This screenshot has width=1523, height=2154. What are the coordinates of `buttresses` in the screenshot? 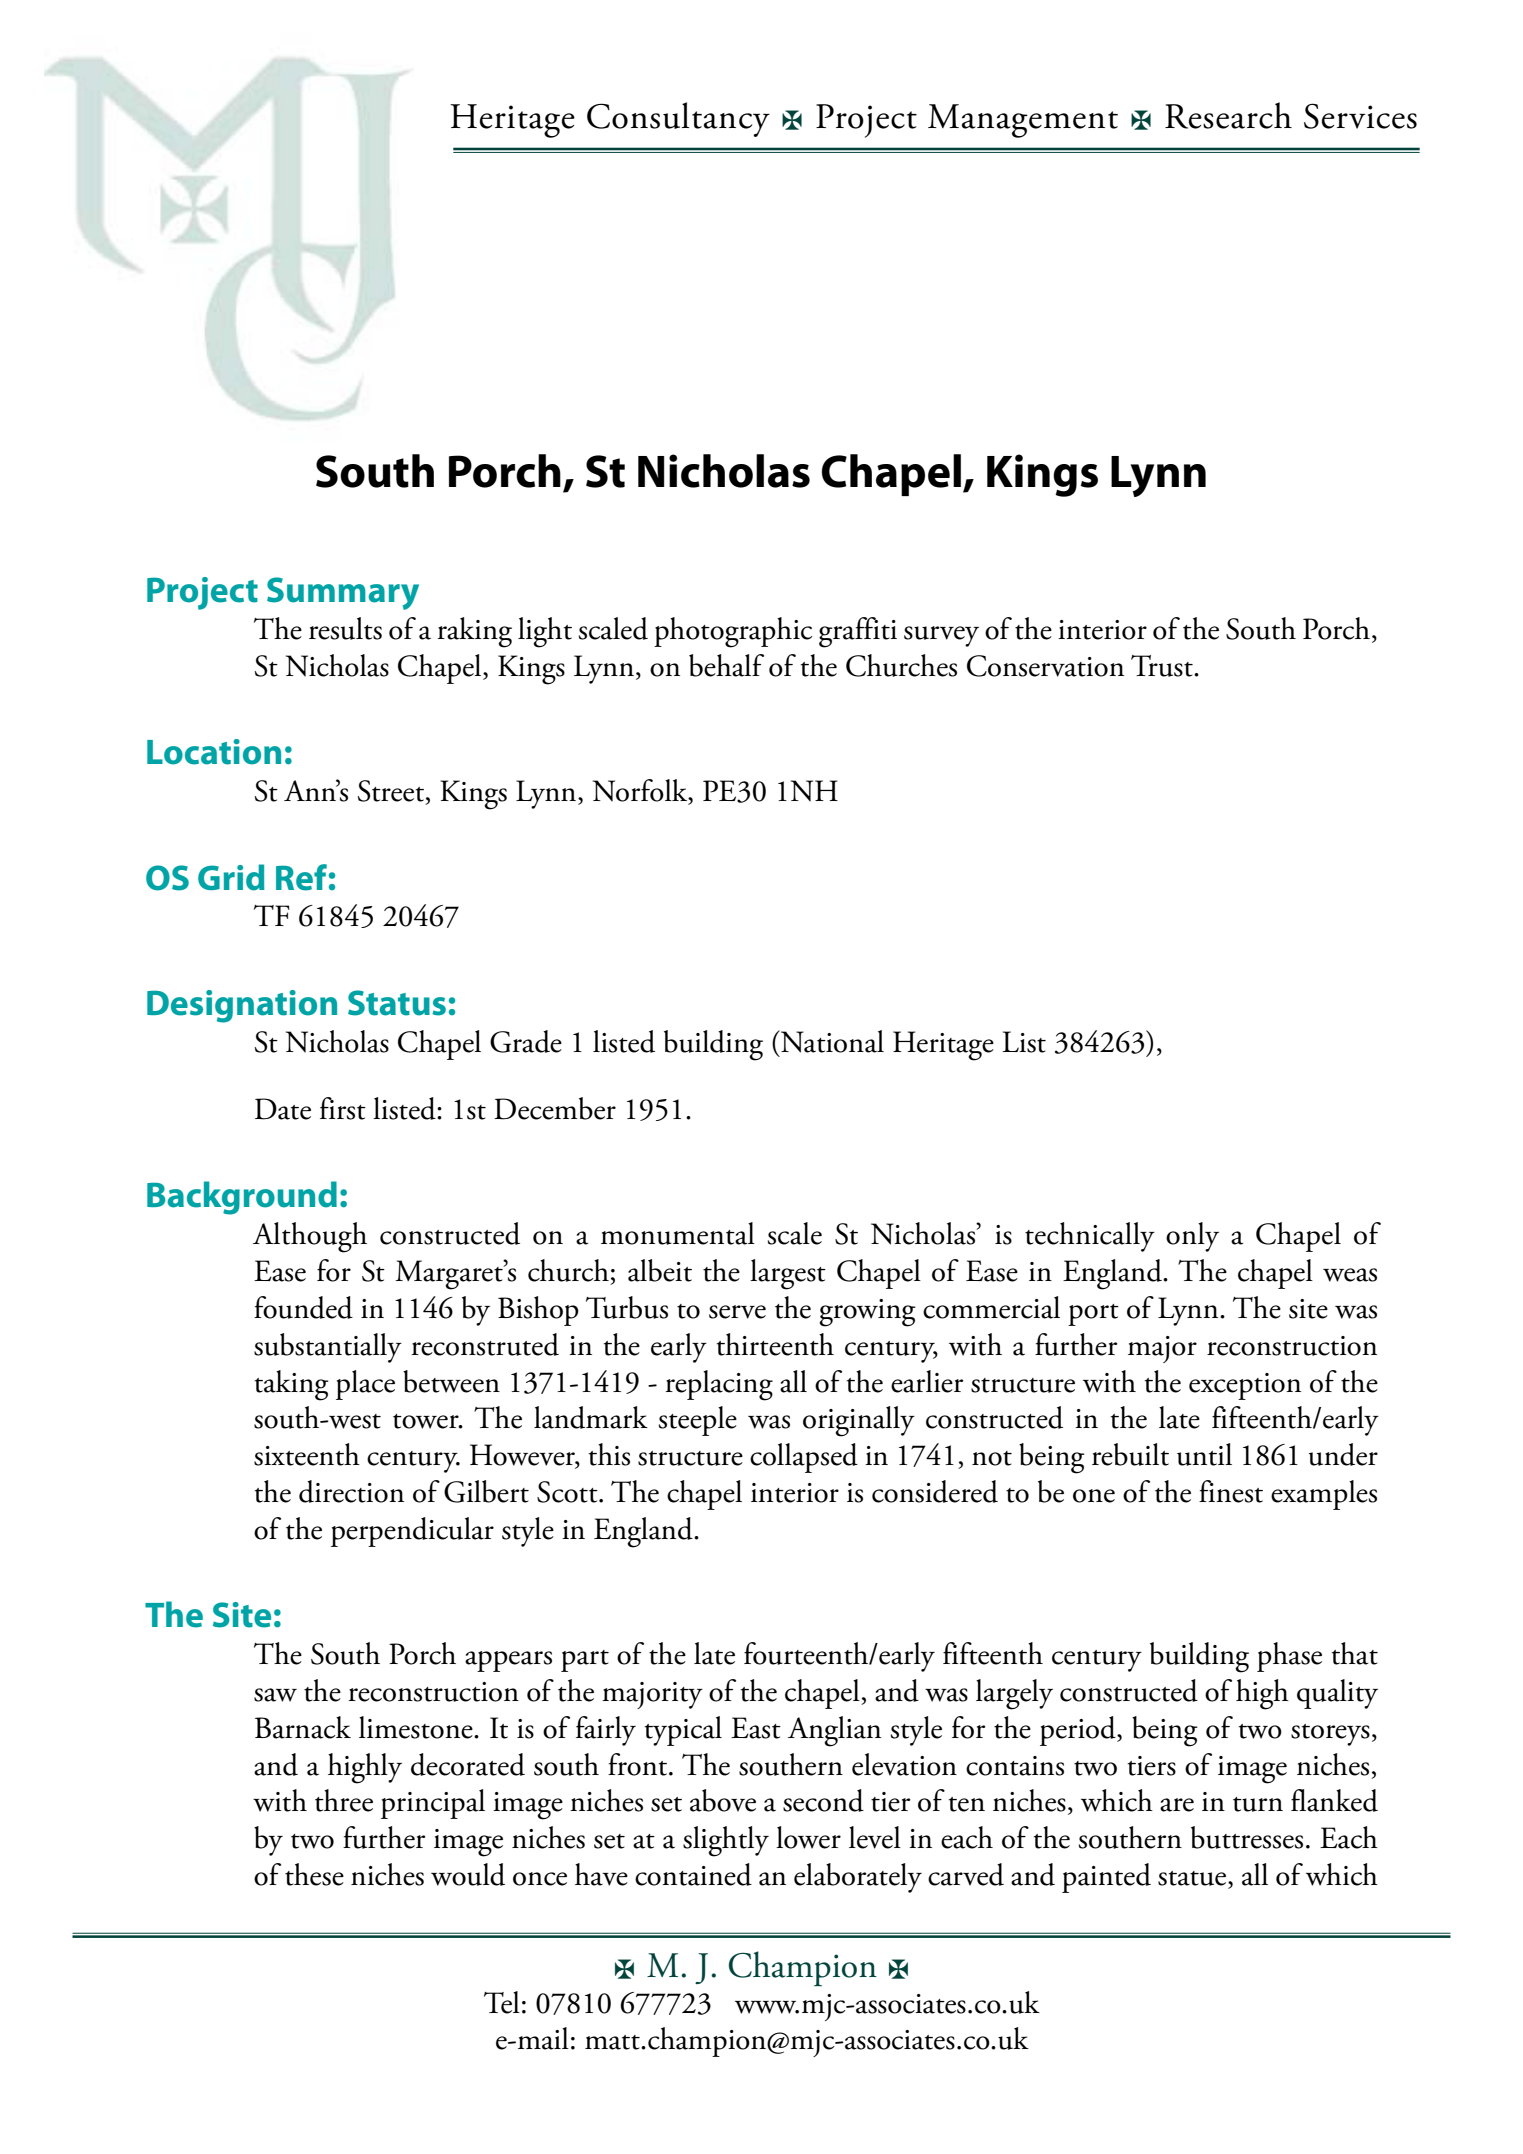 It's located at (1247, 1837).
